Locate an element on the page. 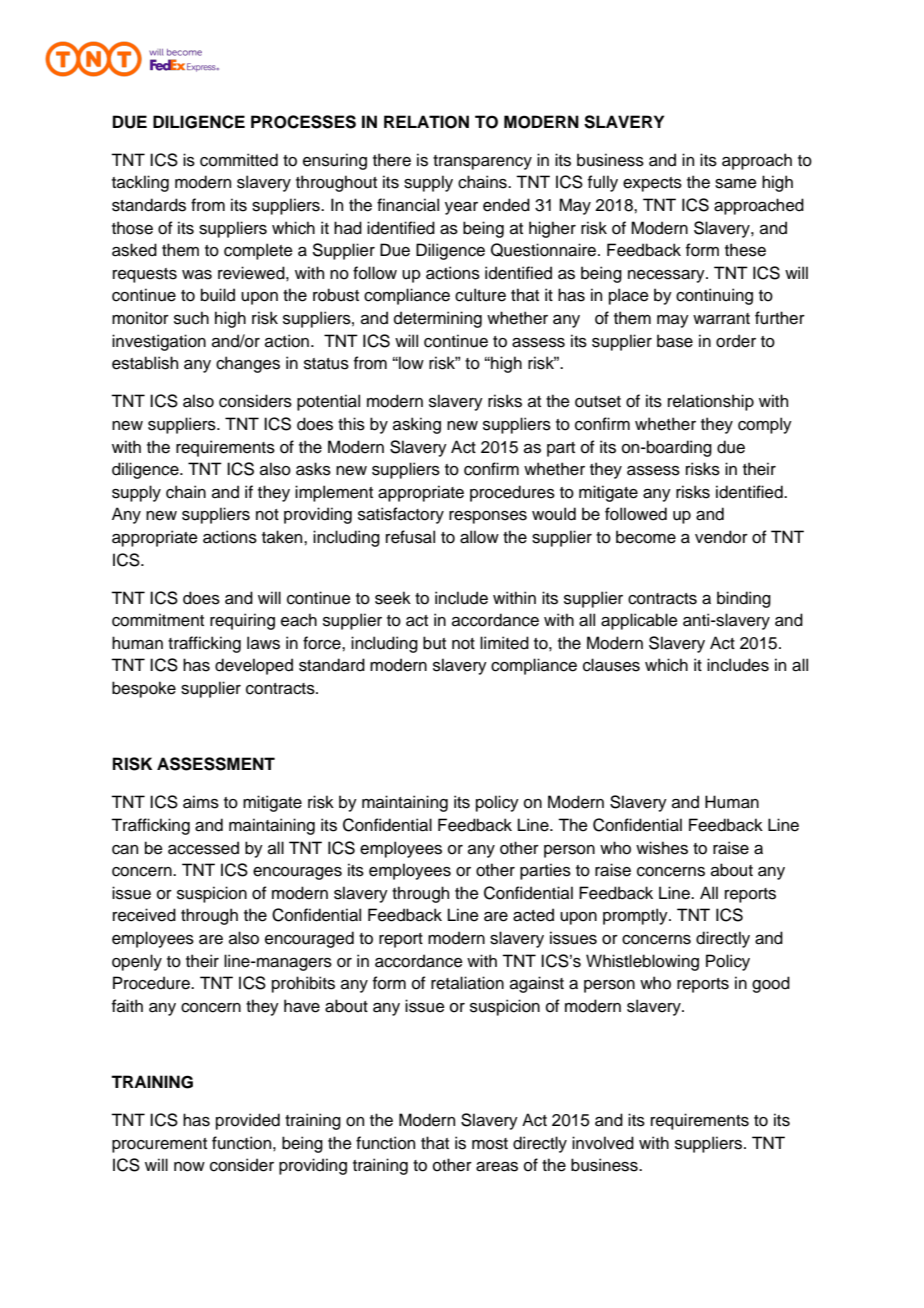 This document has width=924, height=1308. transparency is located at coordinates (482, 162).
